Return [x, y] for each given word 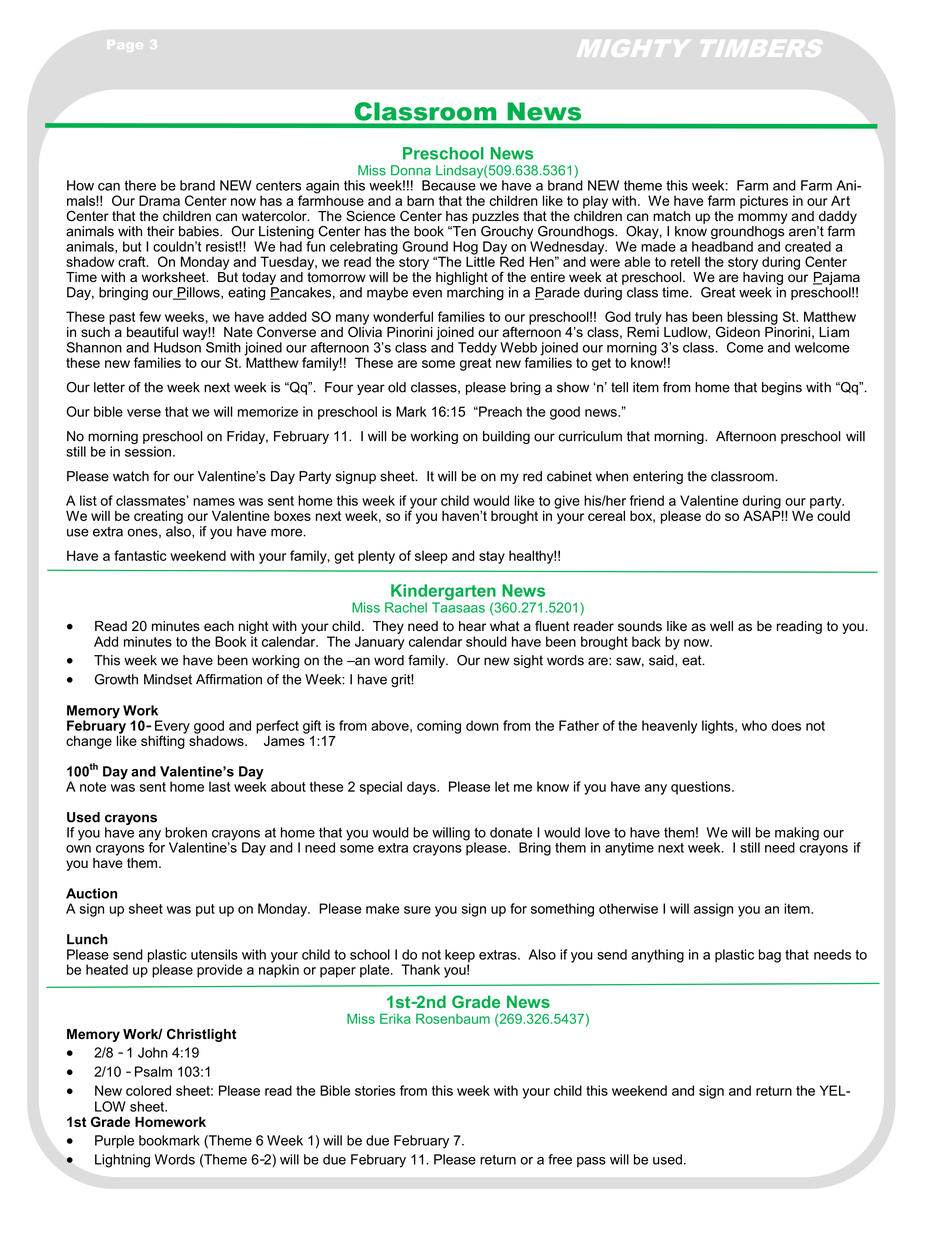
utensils [214, 954]
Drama [159, 200]
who [754, 725]
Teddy [477, 349]
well [721, 626]
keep [460, 957]
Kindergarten [443, 593]
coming [439, 727]
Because [449, 185]
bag [770, 956]
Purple [114, 1141]
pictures [764, 202]
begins [782, 388]
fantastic [140, 555]
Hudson [177, 347]
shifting [163, 741]
